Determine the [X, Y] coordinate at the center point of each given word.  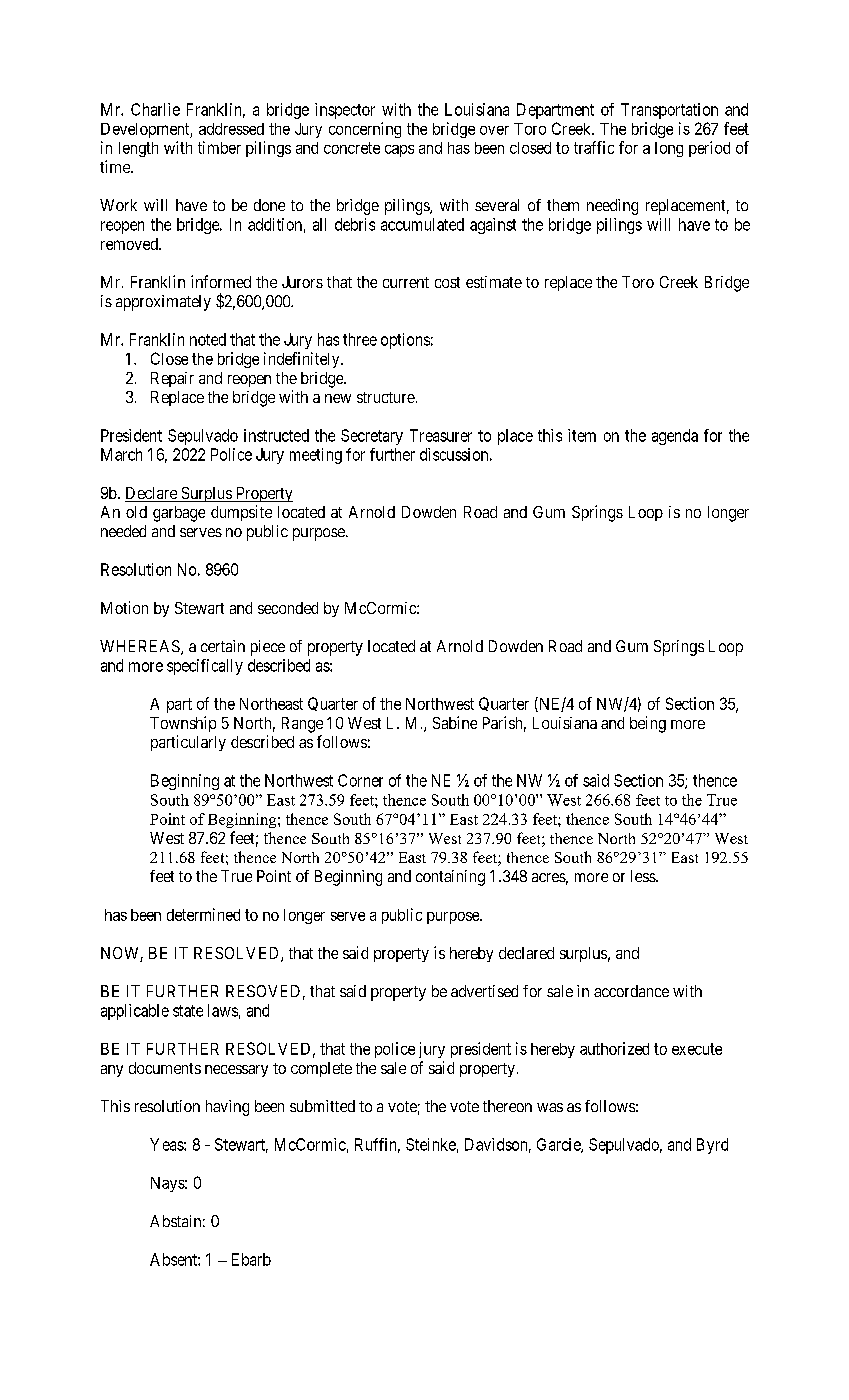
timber [219, 147]
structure [386, 397]
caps [399, 151]
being [648, 724]
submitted [322, 1106]
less [644, 876]
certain [223, 646]
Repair [172, 379]
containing [450, 878]
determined [203, 914]
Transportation [669, 111]
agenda [675, 437]
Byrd [712, 1146]
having [227, 1108]
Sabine [455, 722]
